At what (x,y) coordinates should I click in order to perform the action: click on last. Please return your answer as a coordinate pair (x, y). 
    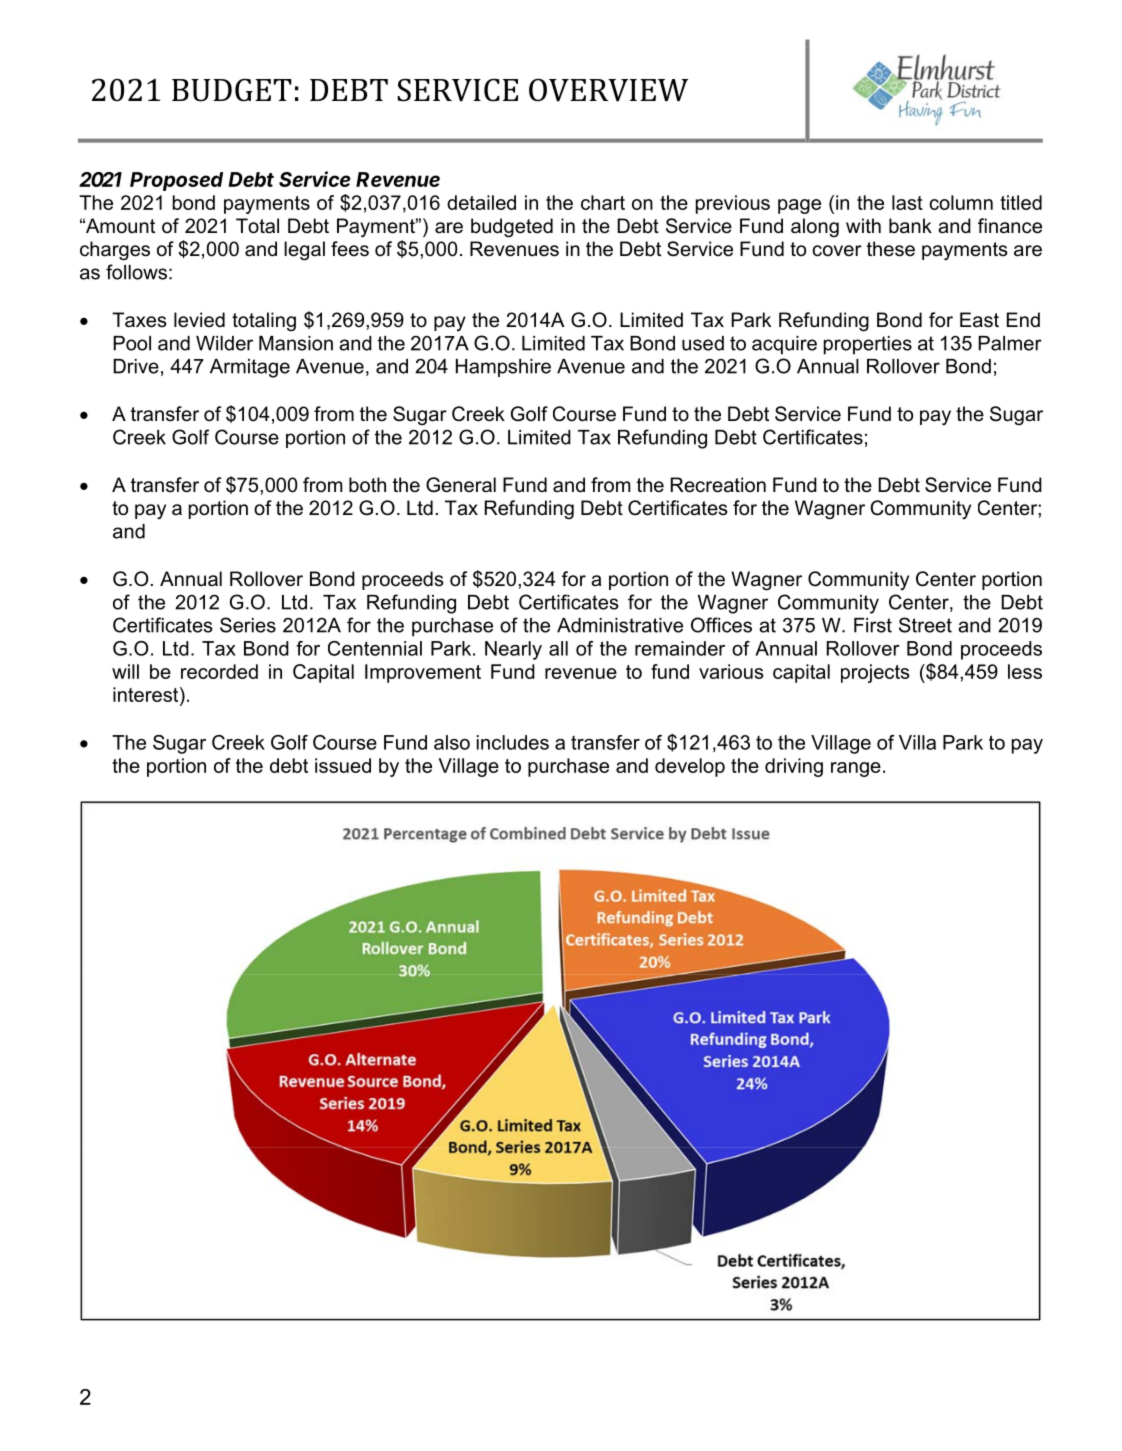
    Looking at the image, I should click on (907, 202).
